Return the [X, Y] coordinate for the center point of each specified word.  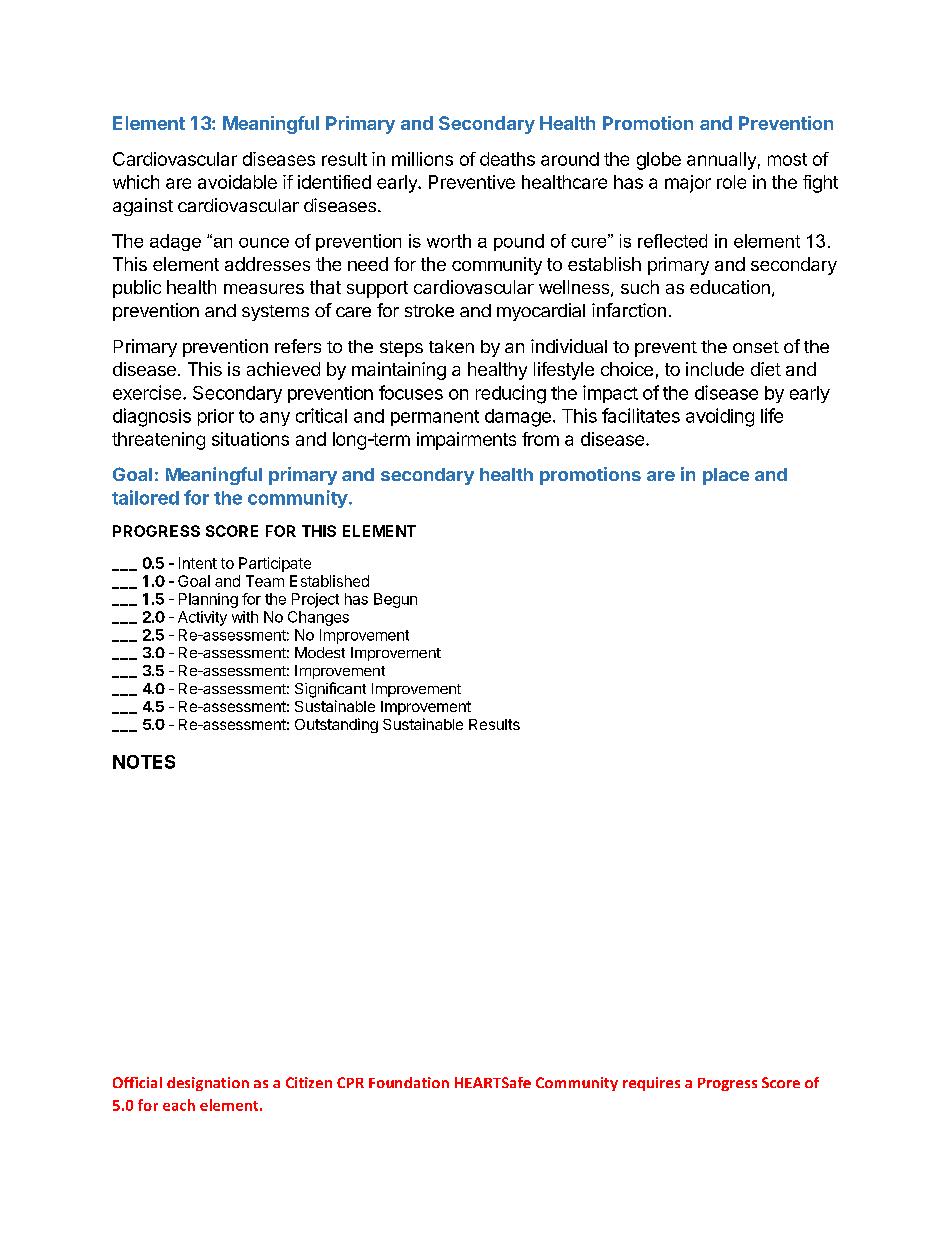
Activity [202, 618]
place [726, 476]
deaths [507, 159]
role [731, 182]
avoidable [237, 182]
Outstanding [336, 725]
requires [651, 1084]
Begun [395, 600]
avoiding [720, 417]
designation [208, 1084]
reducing [511, 394]
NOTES [144, 762]
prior [216, 417]
